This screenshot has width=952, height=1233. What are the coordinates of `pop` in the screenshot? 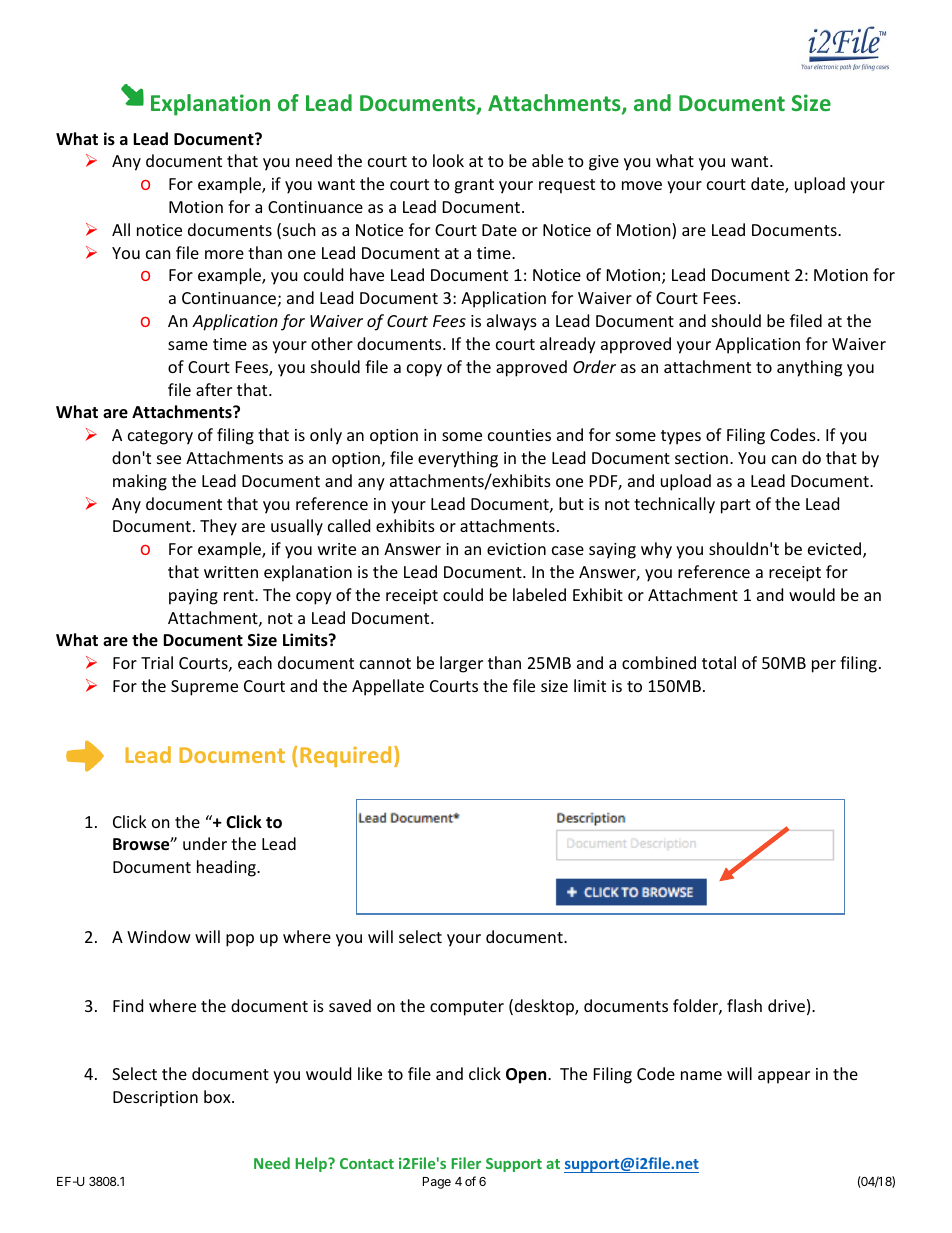 It's located at (240, 940).
